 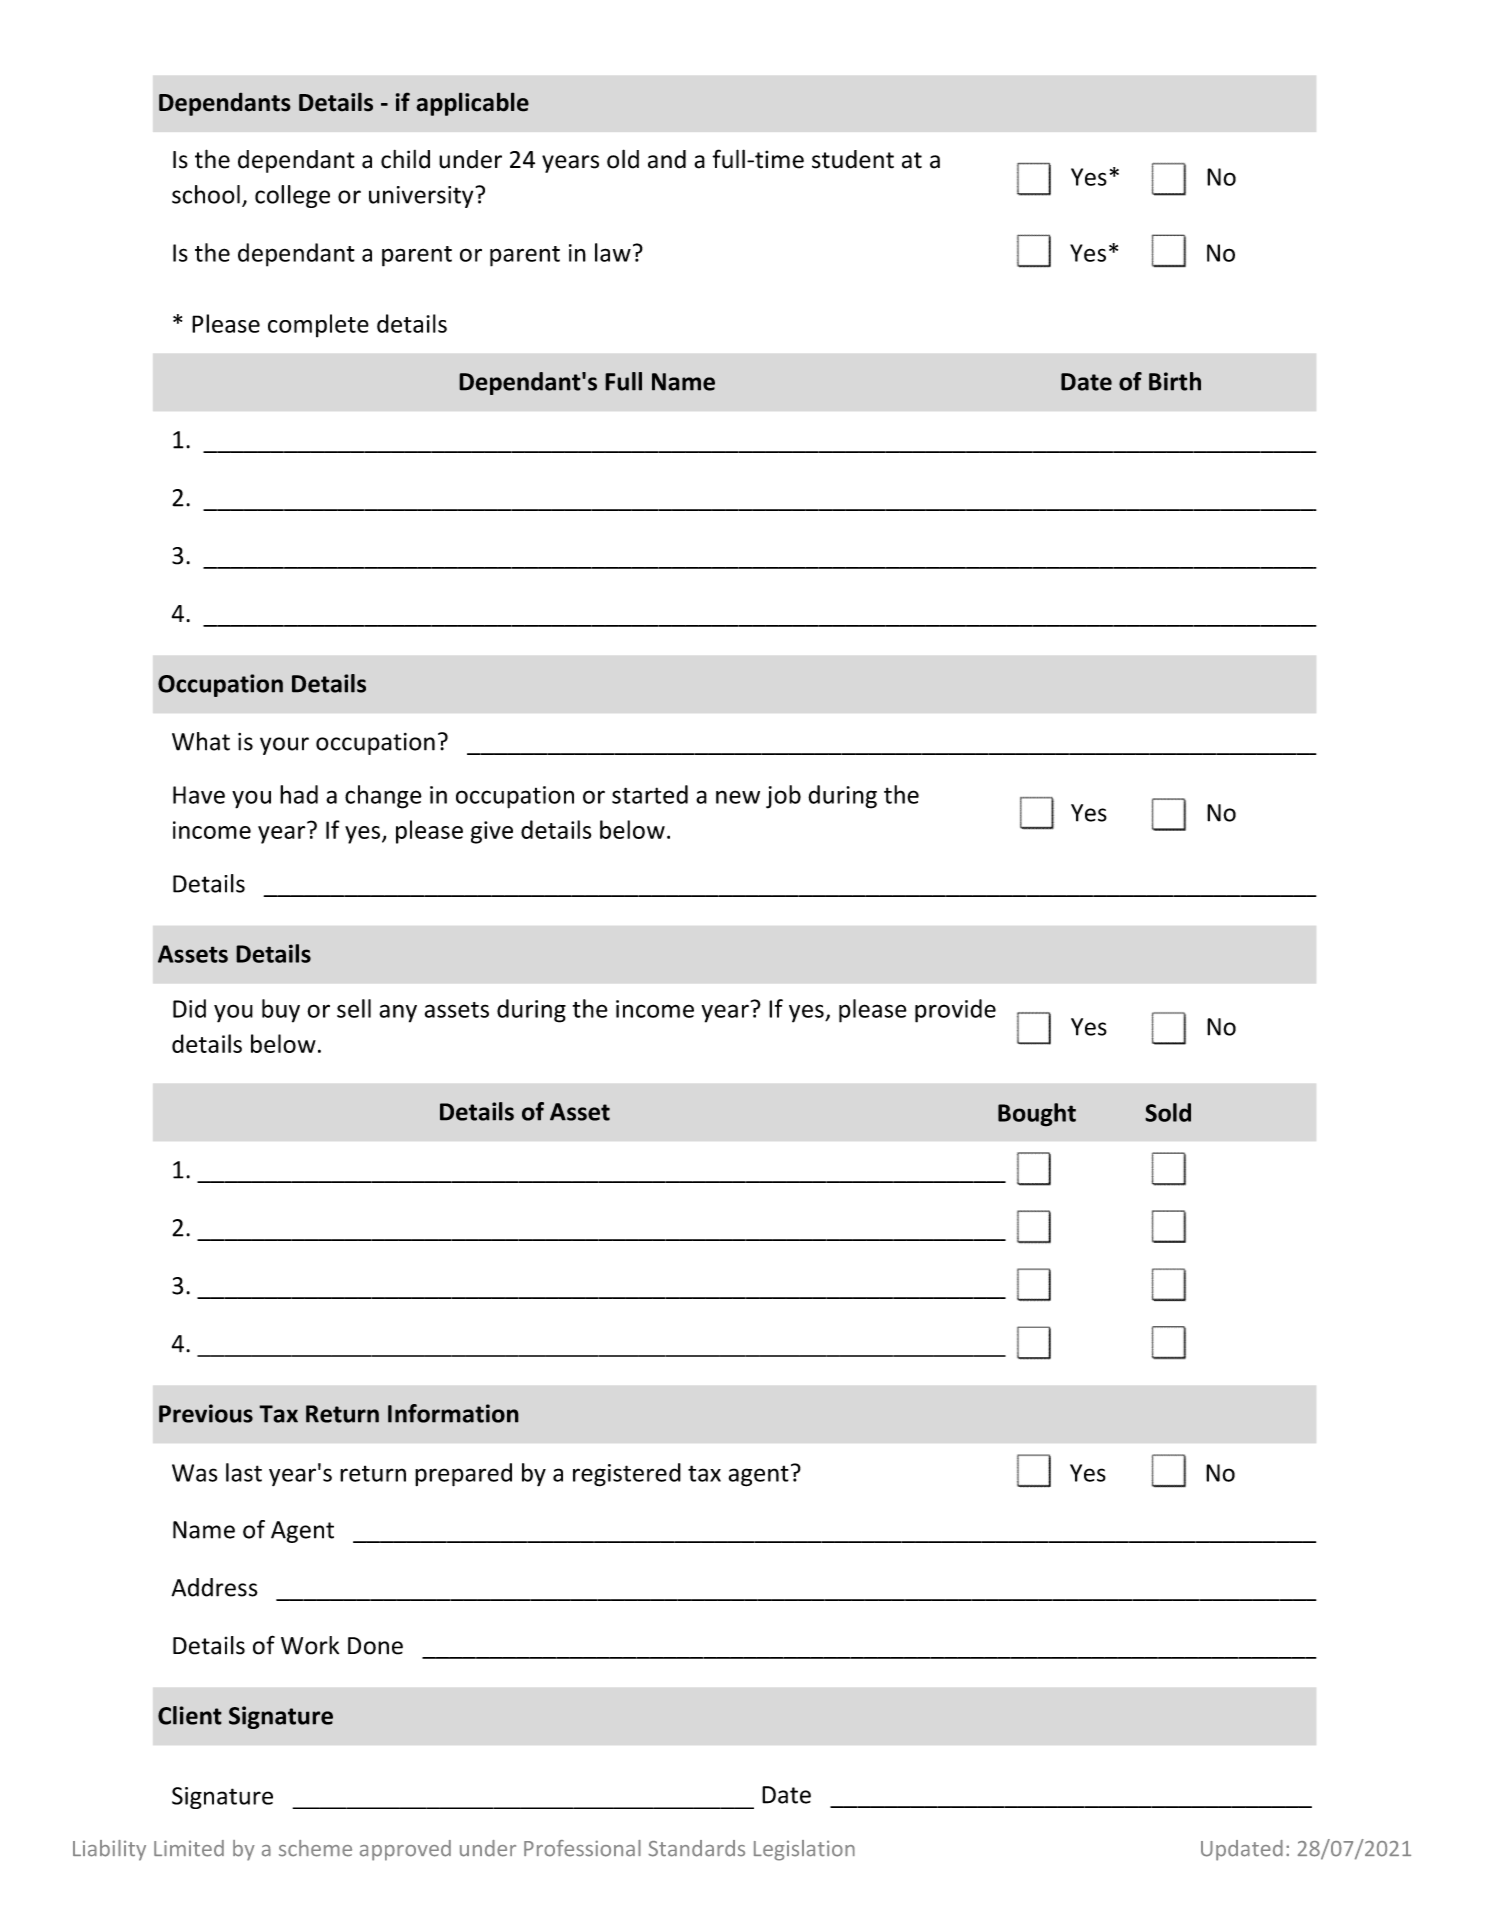 I want to click on law, so click(x=613, y=252).
